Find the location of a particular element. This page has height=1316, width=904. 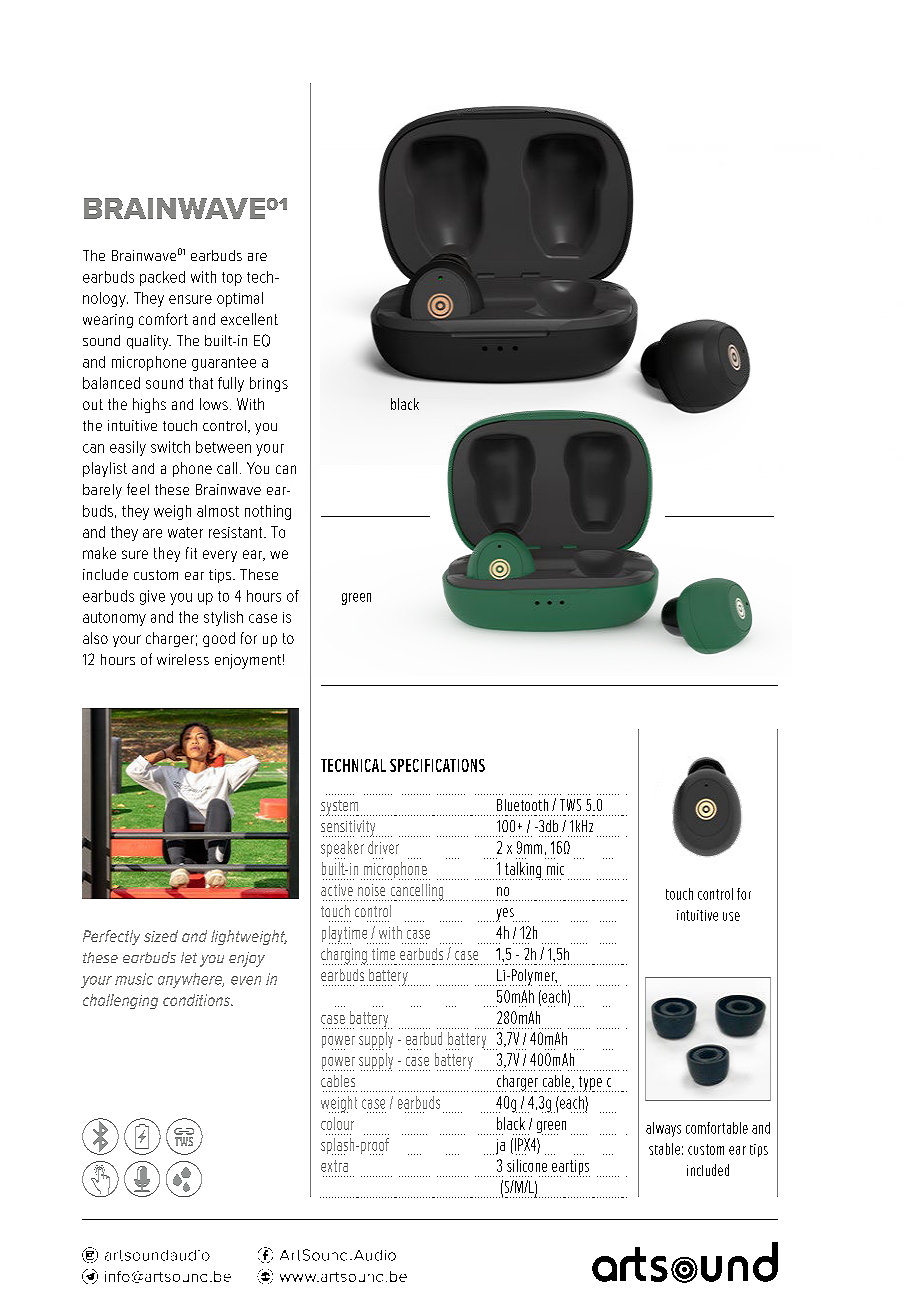

packed is located at coordinates (162, 278).
